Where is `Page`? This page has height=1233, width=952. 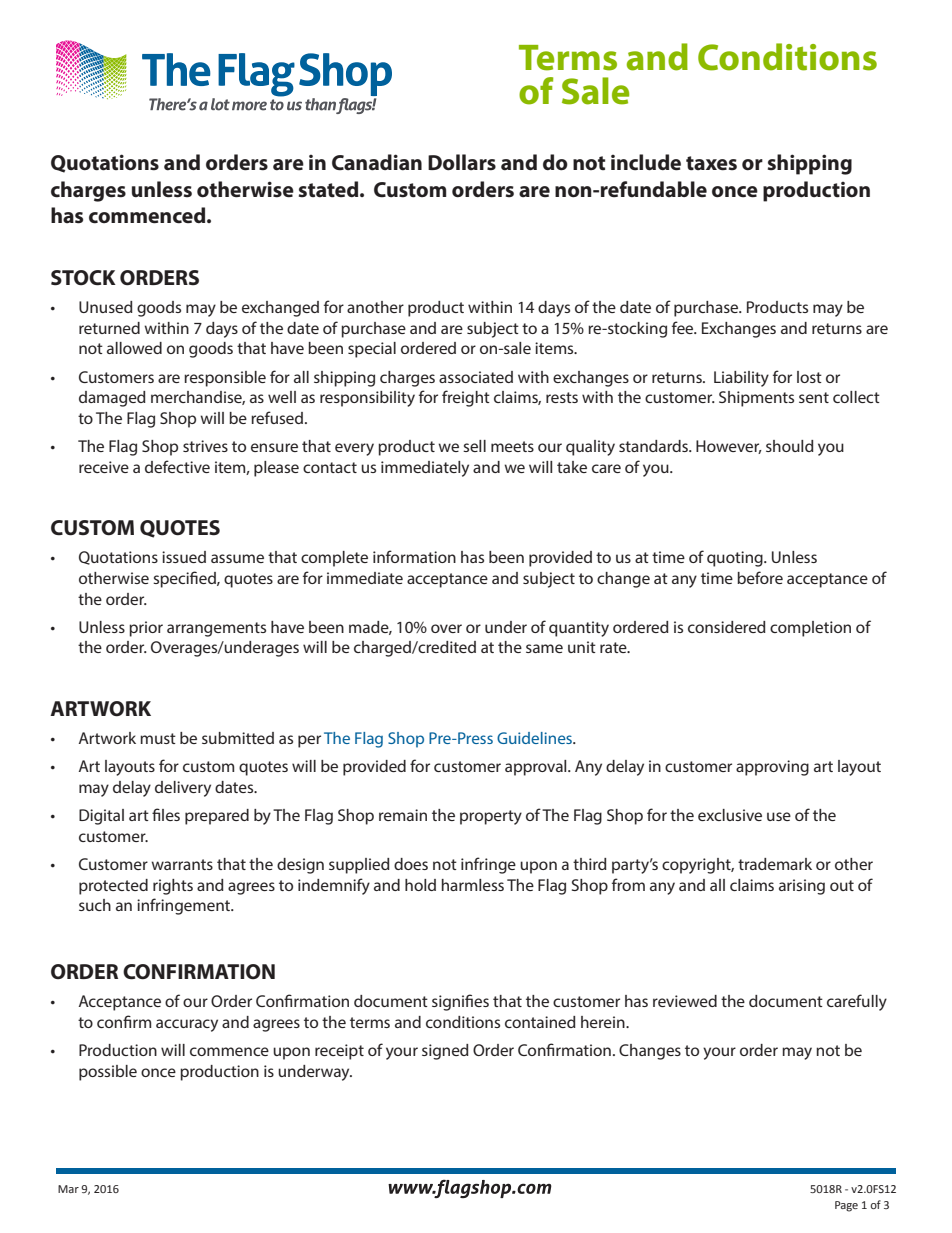 Page is located at coordinates (846, 1206).
